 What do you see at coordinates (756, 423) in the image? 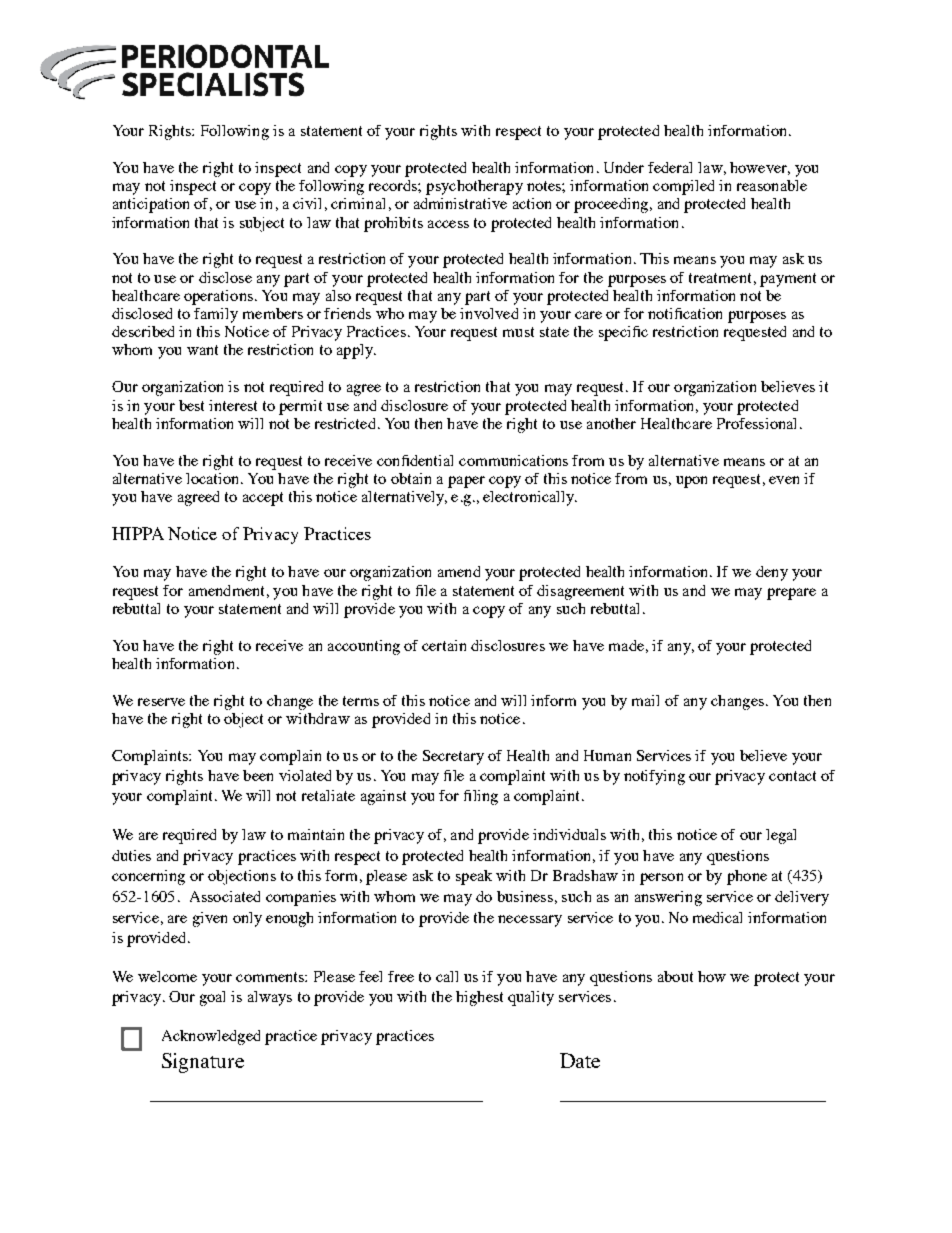
I see `Professional` at bounding box center [756, 423].
